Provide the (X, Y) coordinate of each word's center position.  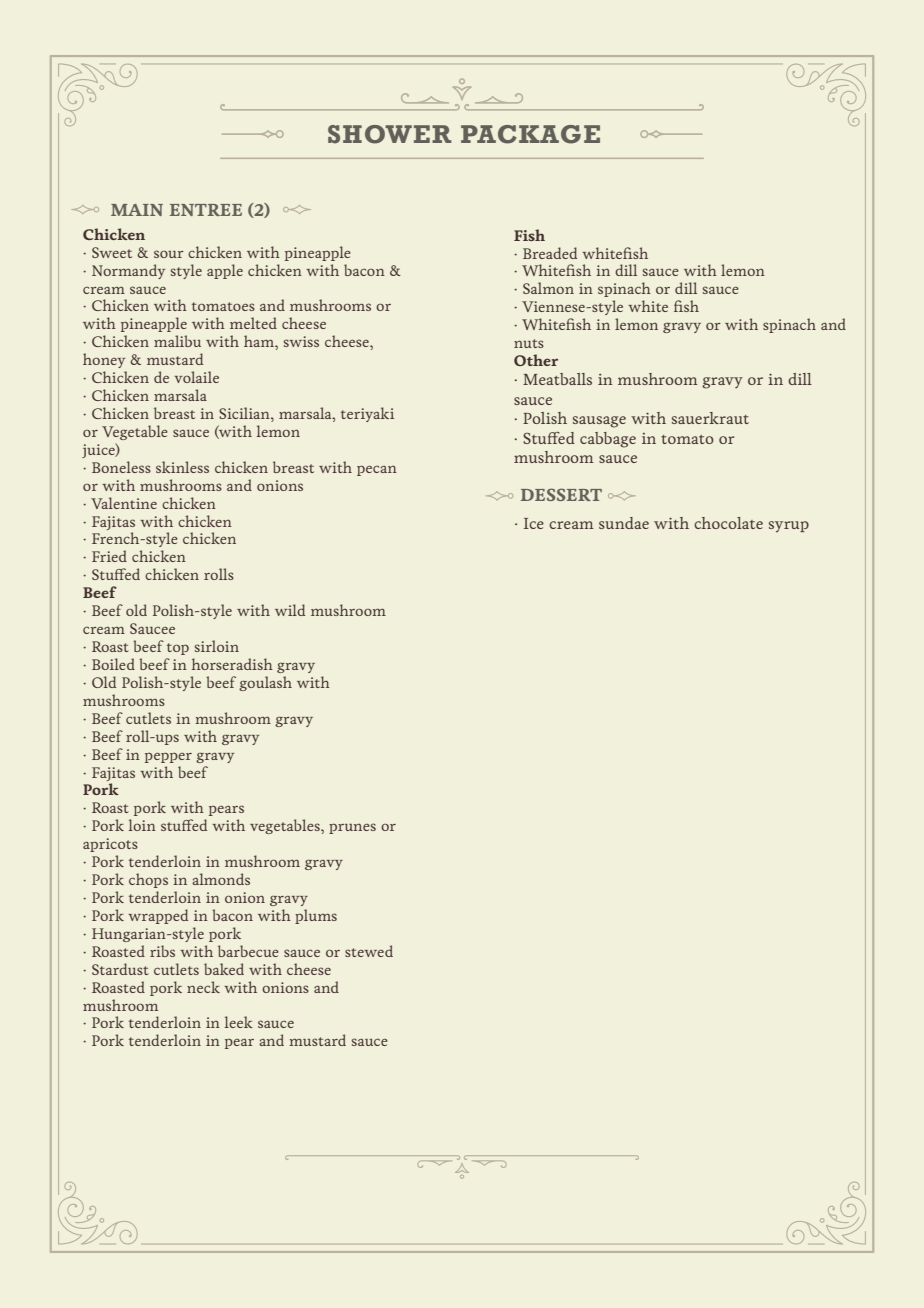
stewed (369, 951)
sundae (624, 523)
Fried (109, 556)
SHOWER (390, 134)
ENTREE (206, 210)
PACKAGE (530, 134)
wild (290, 610)
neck (203, 987)
